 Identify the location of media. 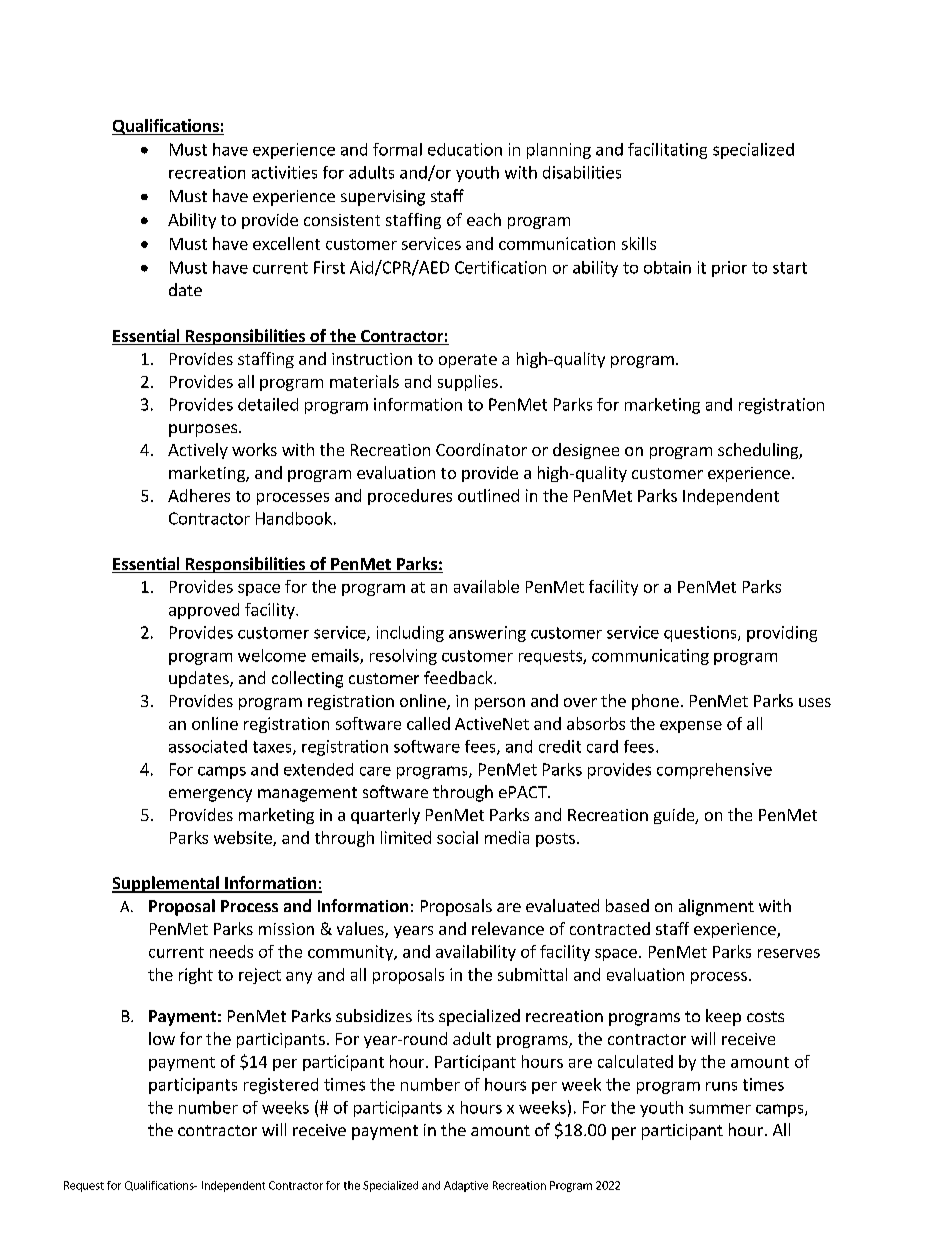
(507, 837).
